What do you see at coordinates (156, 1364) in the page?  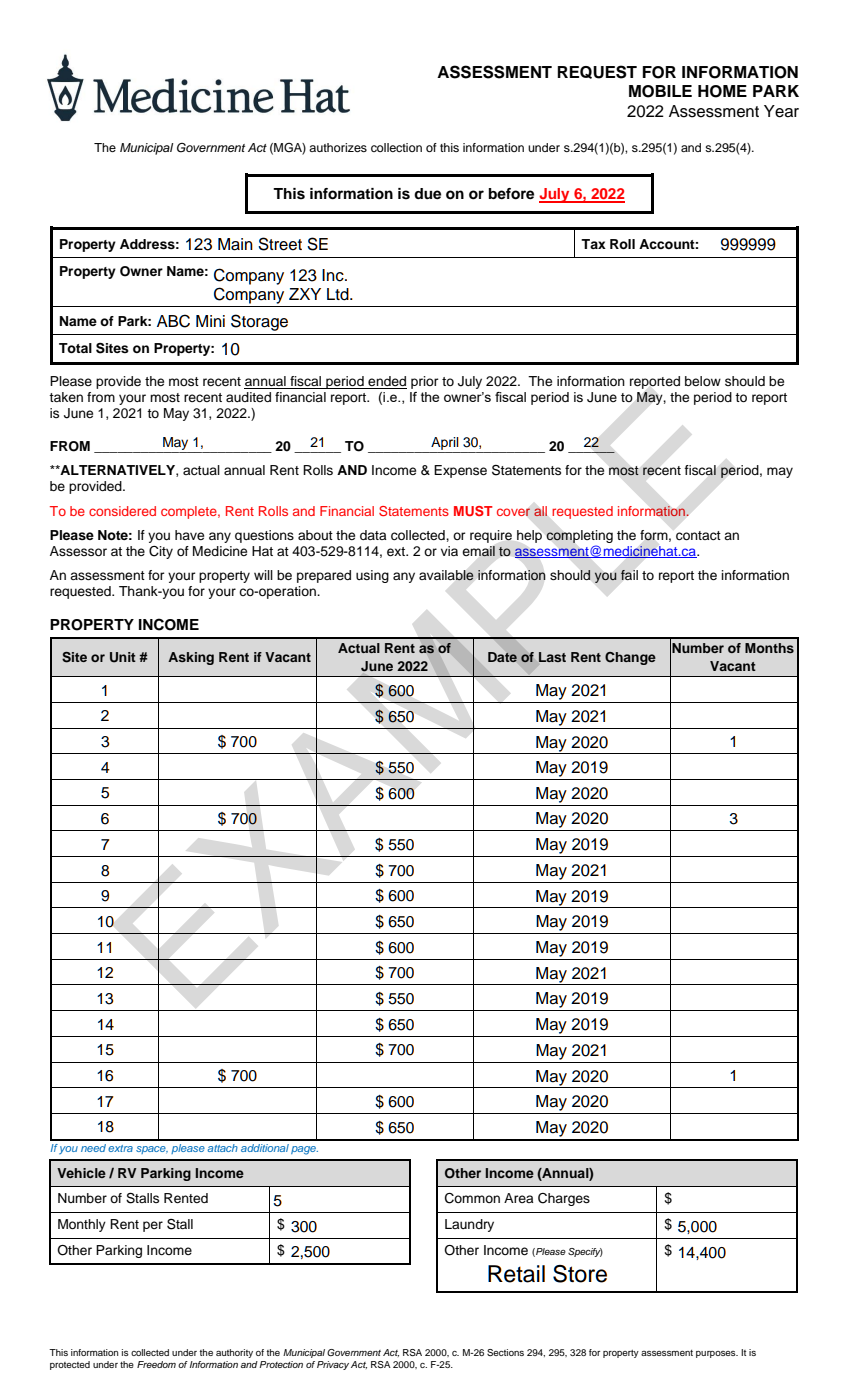 I see `Freedom` at bounding box center [156, 1364].
